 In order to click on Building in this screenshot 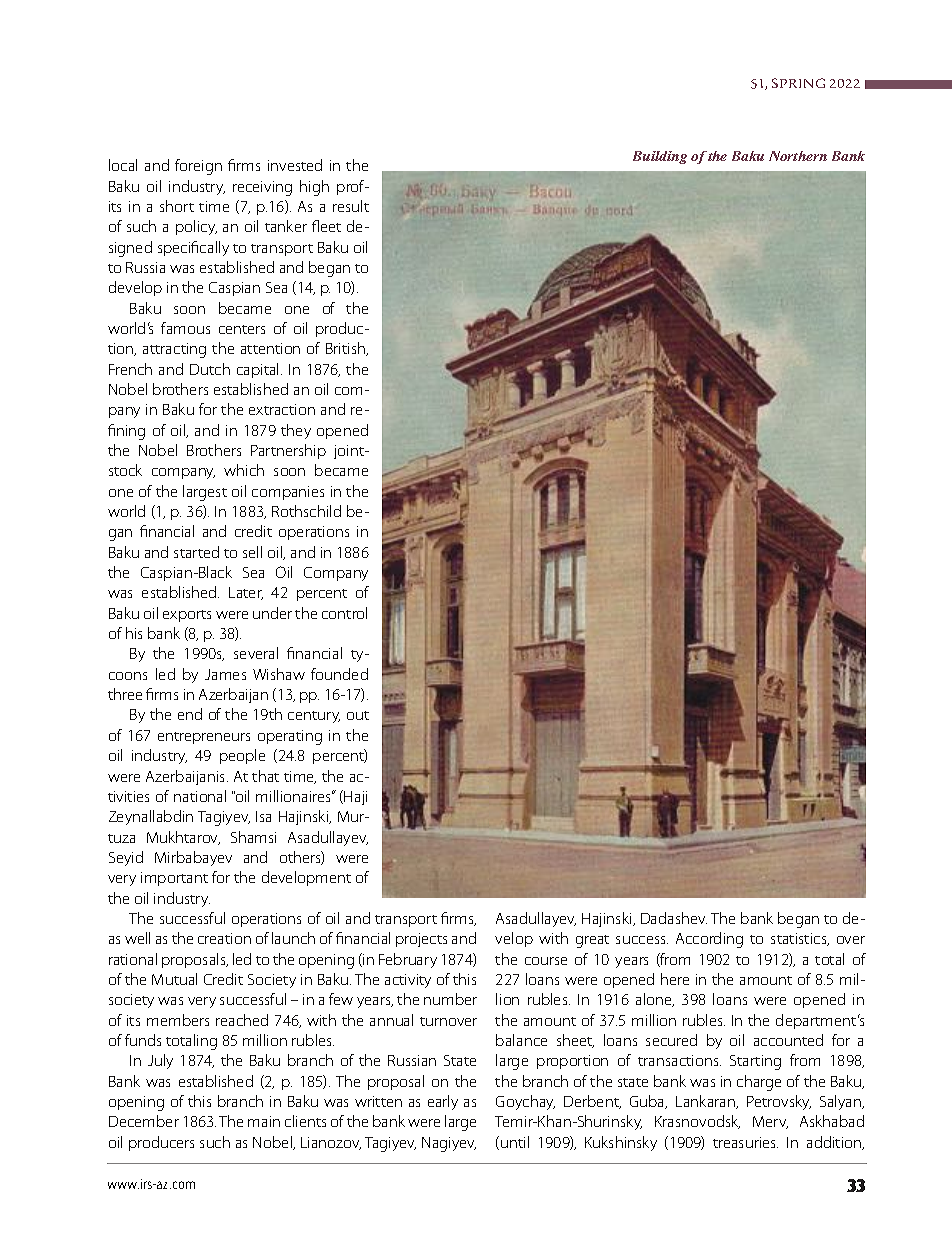, I will do `click(660, 157)`.
